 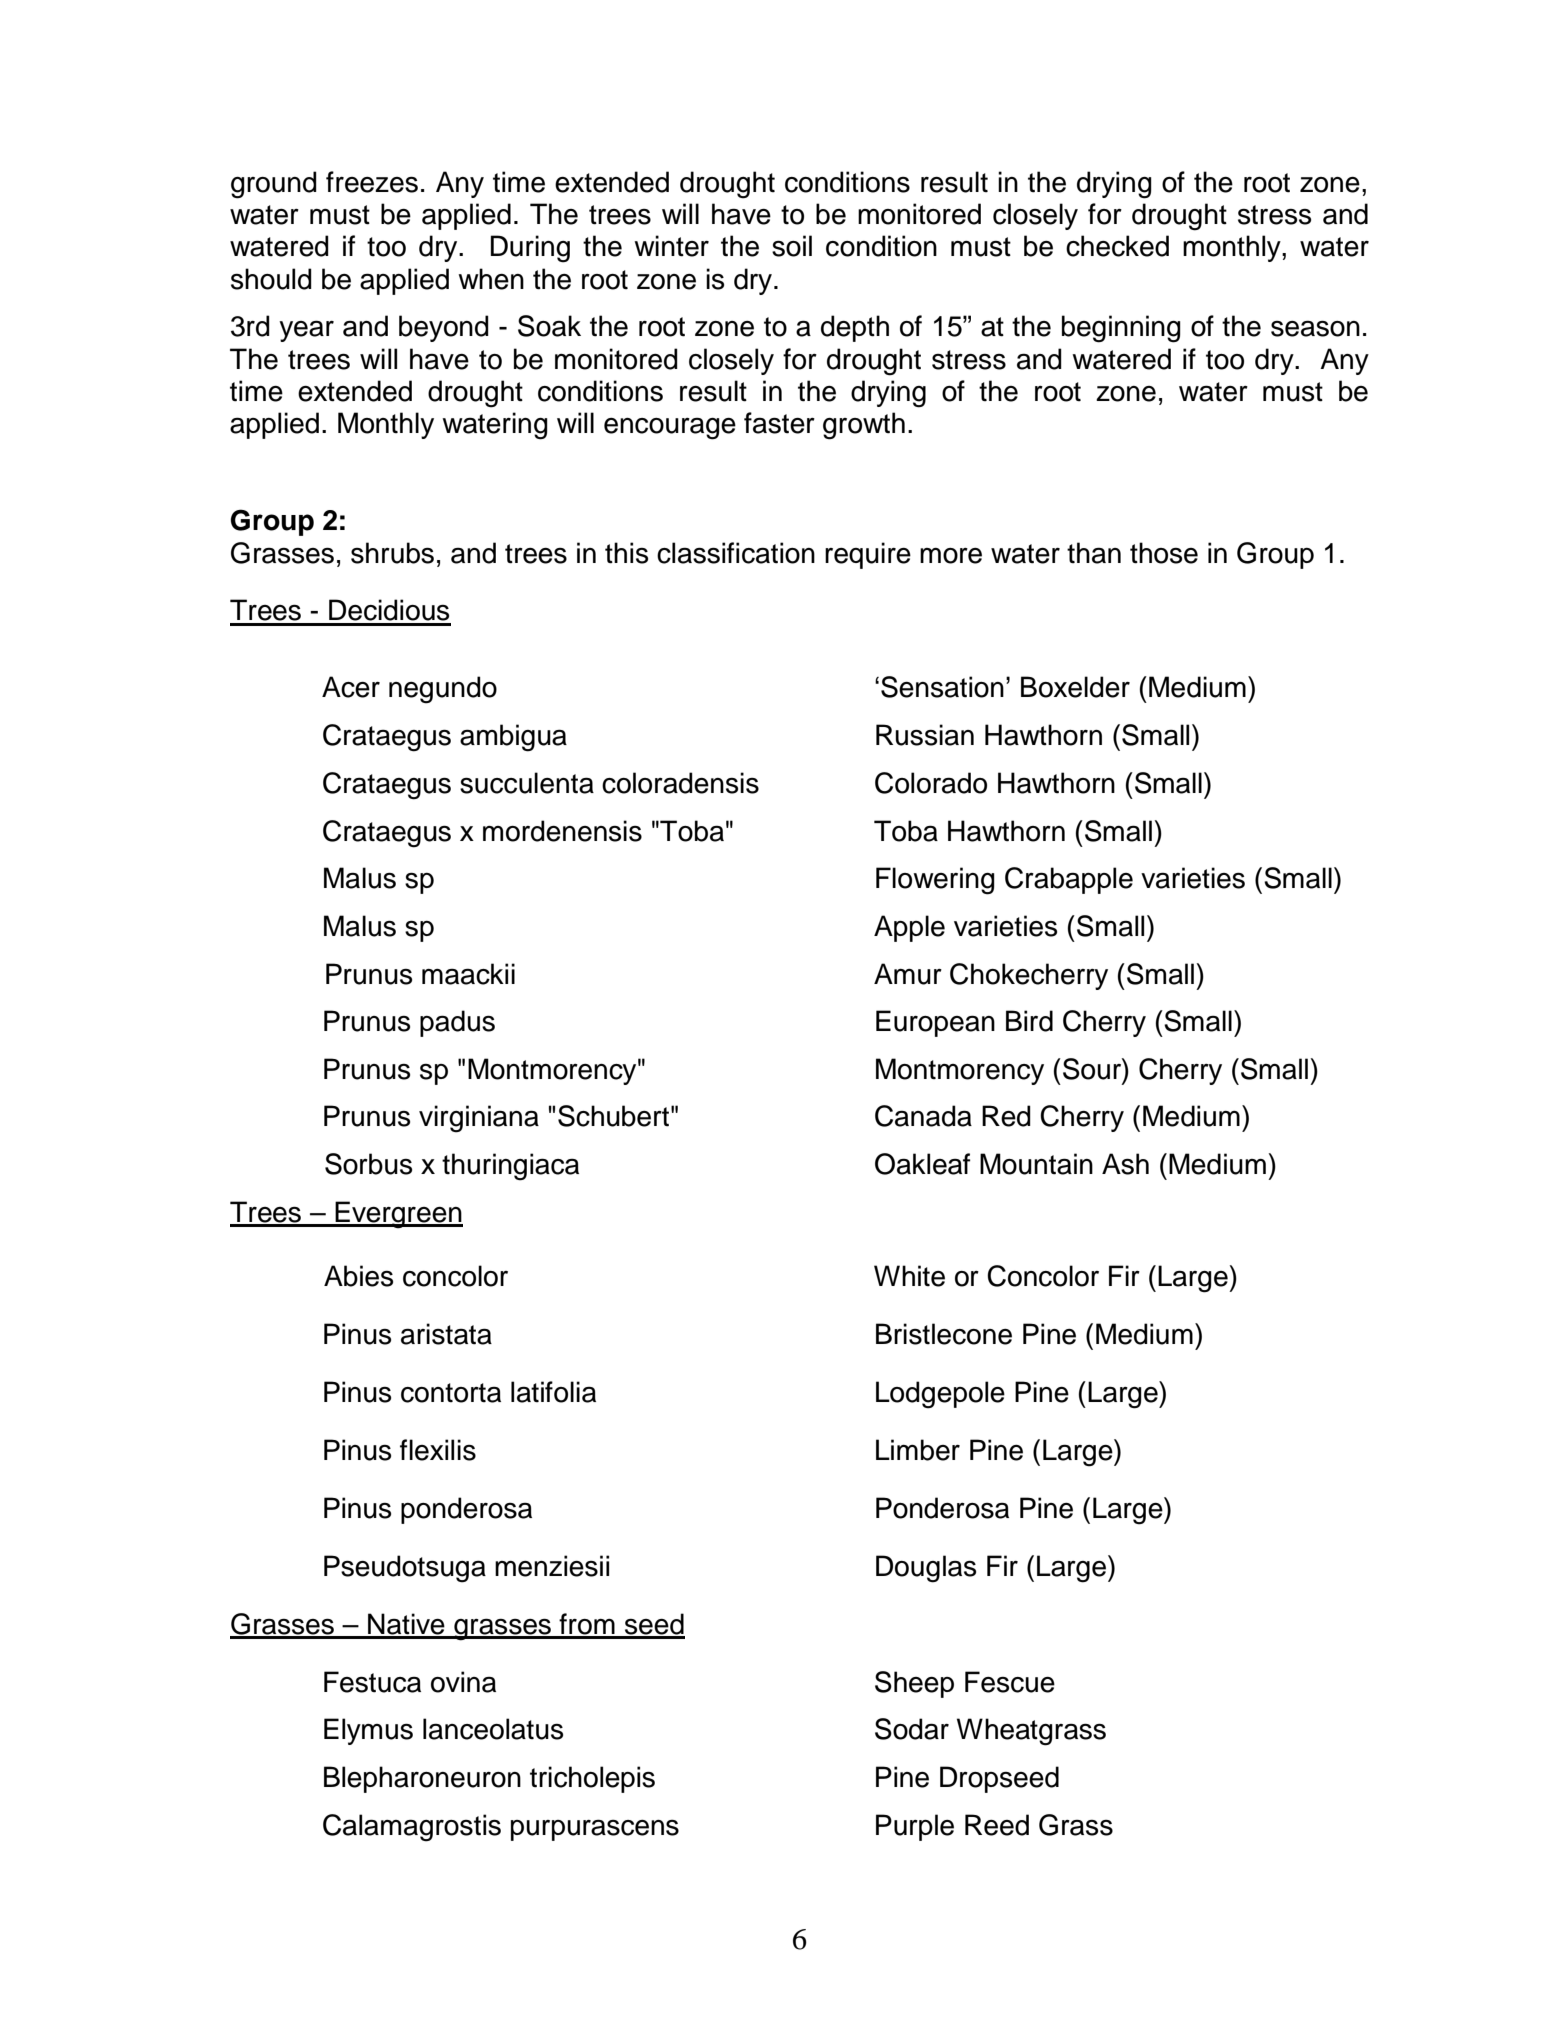 What do you see at coordinates (368, 1164) in the screenshot?
I see `Sorbus` at bounding box center [368, 1164].
